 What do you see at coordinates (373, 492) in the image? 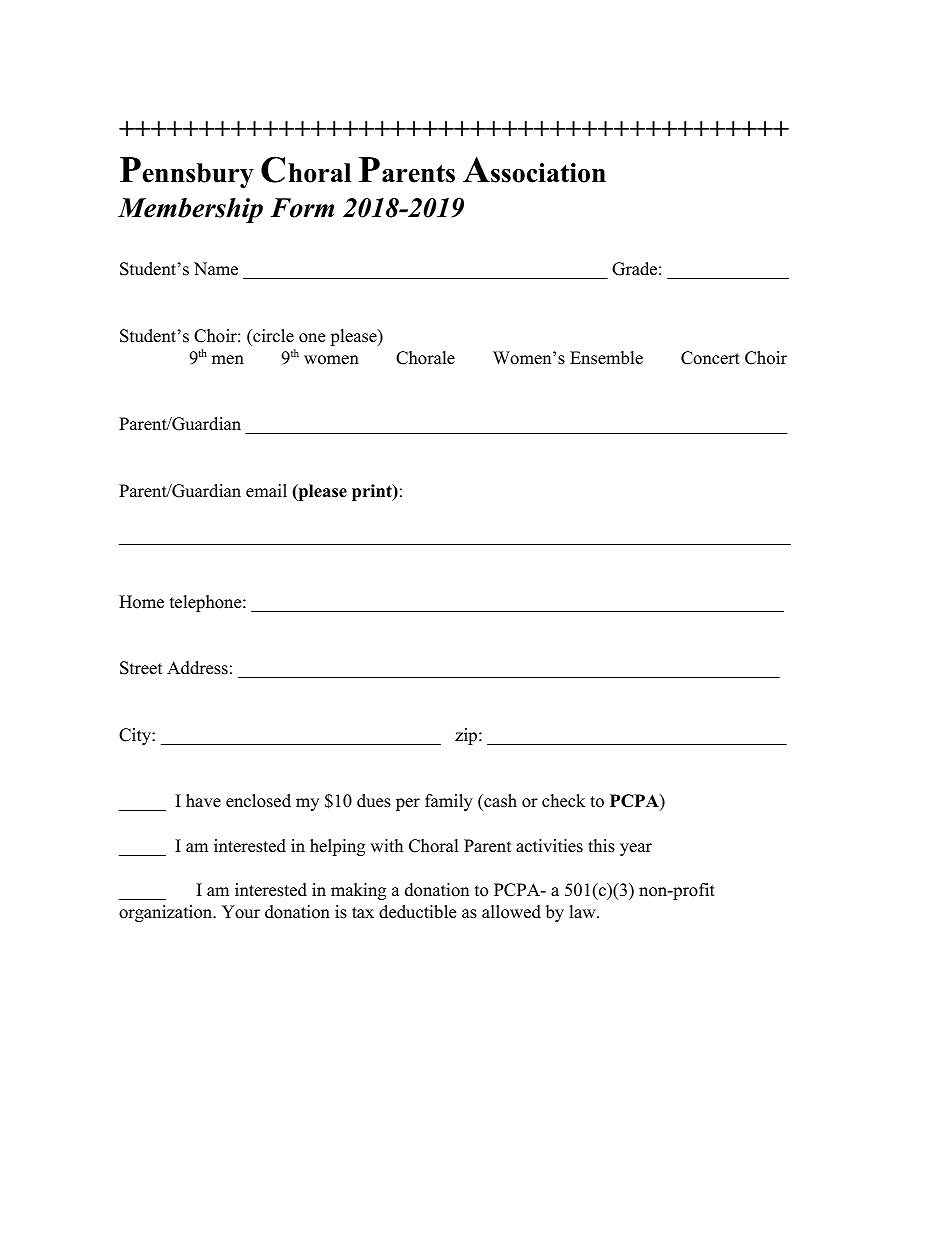
I see `print` at bounding box center [373, 492].
